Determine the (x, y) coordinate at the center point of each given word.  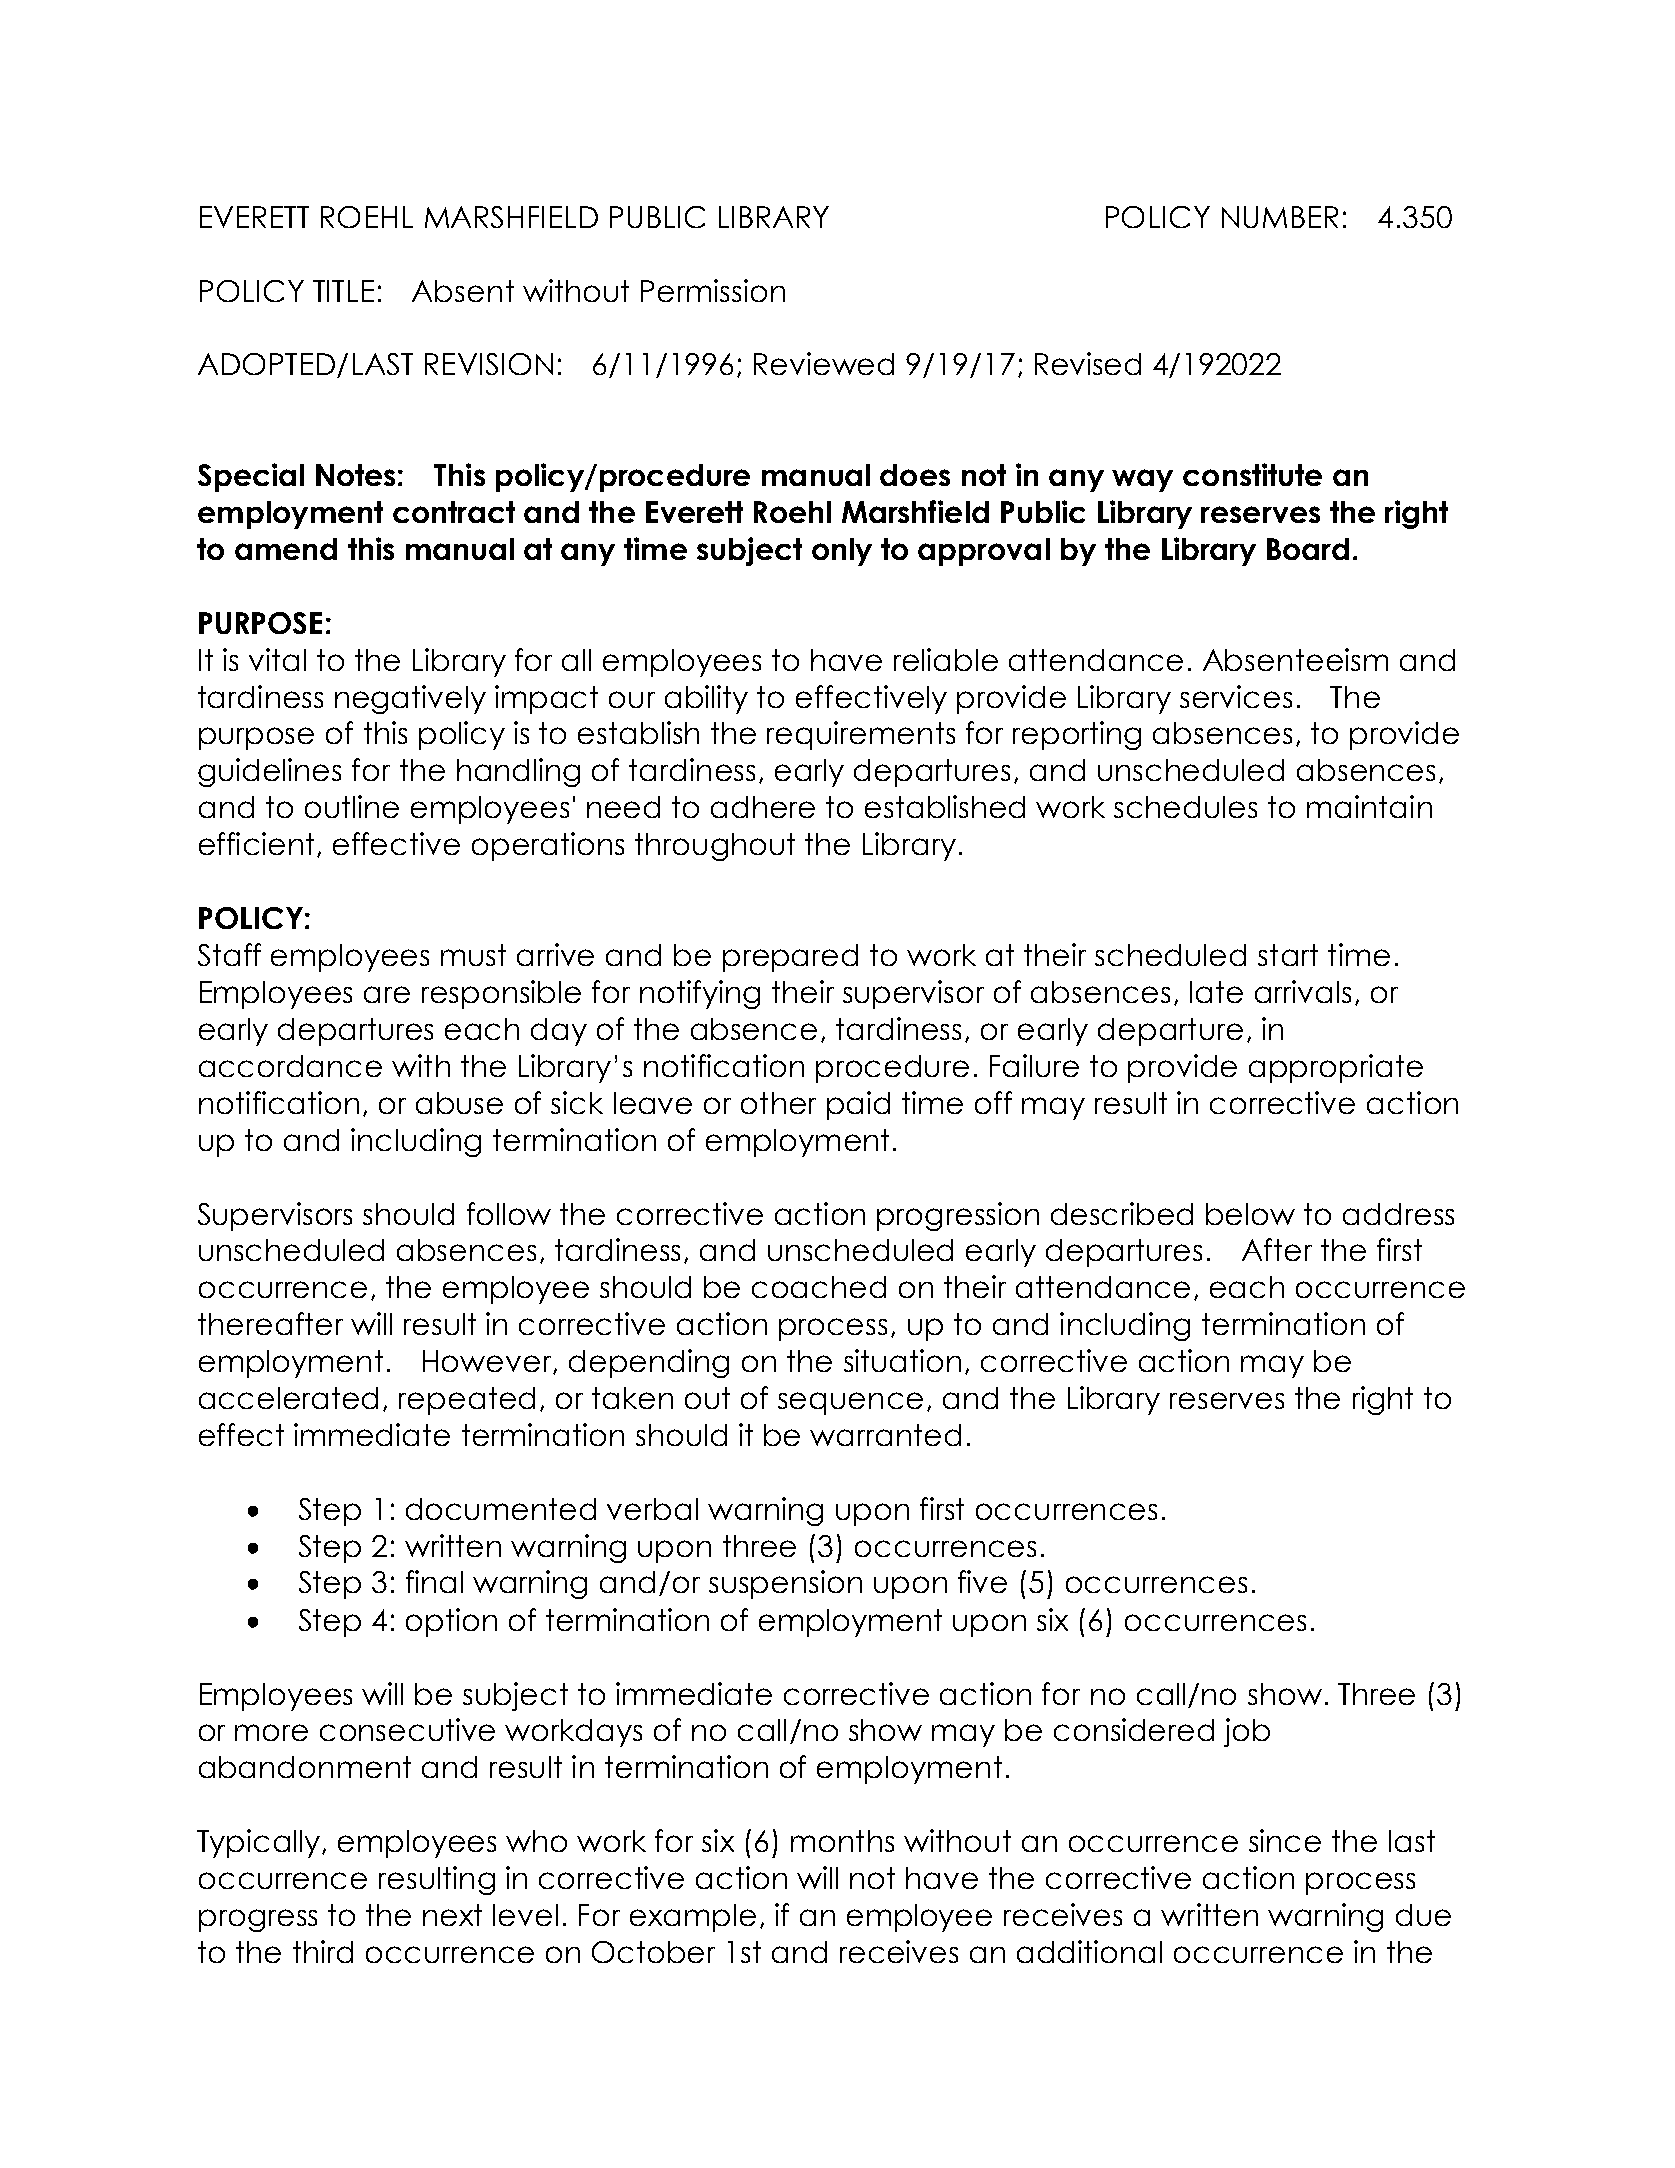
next (452, 1915)
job (1247, 1732)
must (473, 955)
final (434, 1581)
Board (1308, 549)
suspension (785, 1584)
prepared (790, 958)
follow (509, 1213)
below (1250, 1214)
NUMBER (1280, 217)
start (1288, 955)
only (842, 552)
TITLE (343, 291)
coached (819, 1287)
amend (286, 549)
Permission (713, 290)
